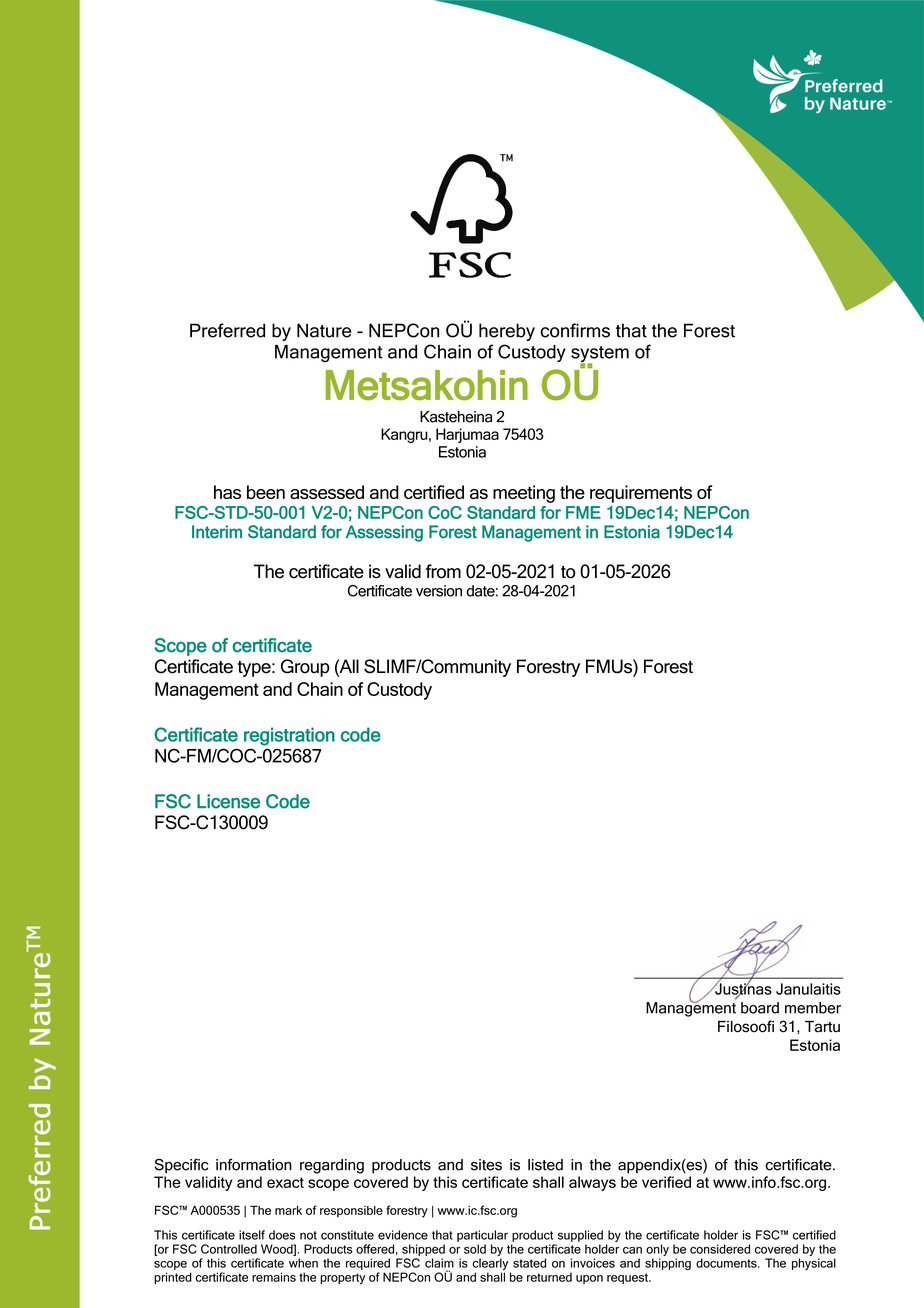  What do you see at coordinates (507, 332) in the document?
I see `hereby` at bounding box center [507, 332].
